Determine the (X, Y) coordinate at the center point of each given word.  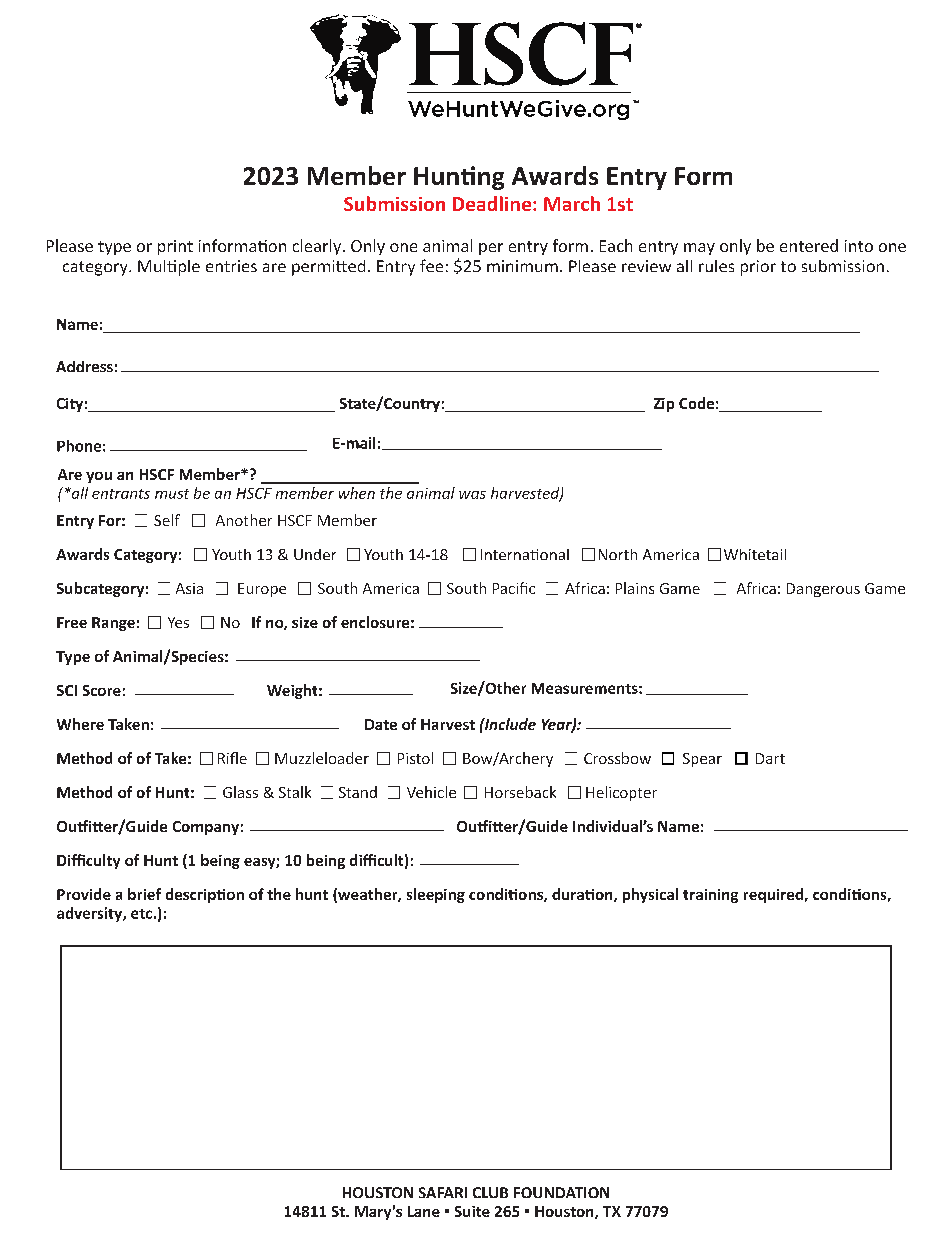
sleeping (436, 895)
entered (809, 245)
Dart (770, 758)
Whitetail (755, 554)
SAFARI (443, 1192)
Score (102, 690)
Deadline (492, 203)
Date (381, 724)
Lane (424, 1211)
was (472, 495)
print (175, 247)
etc (141, 914)
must (172, 494)
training (710, 896)
